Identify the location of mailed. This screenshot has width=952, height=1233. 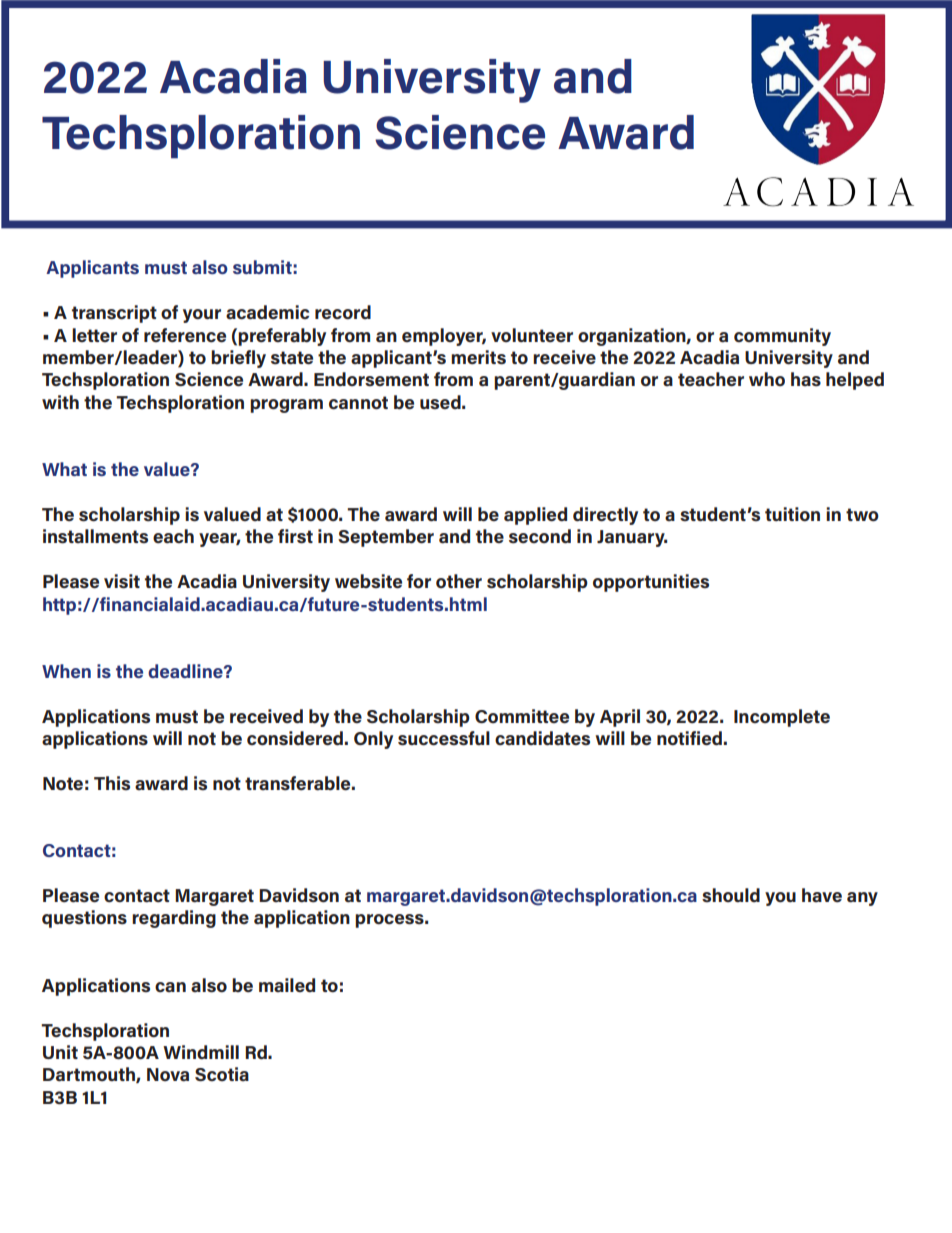
(287, 985).
